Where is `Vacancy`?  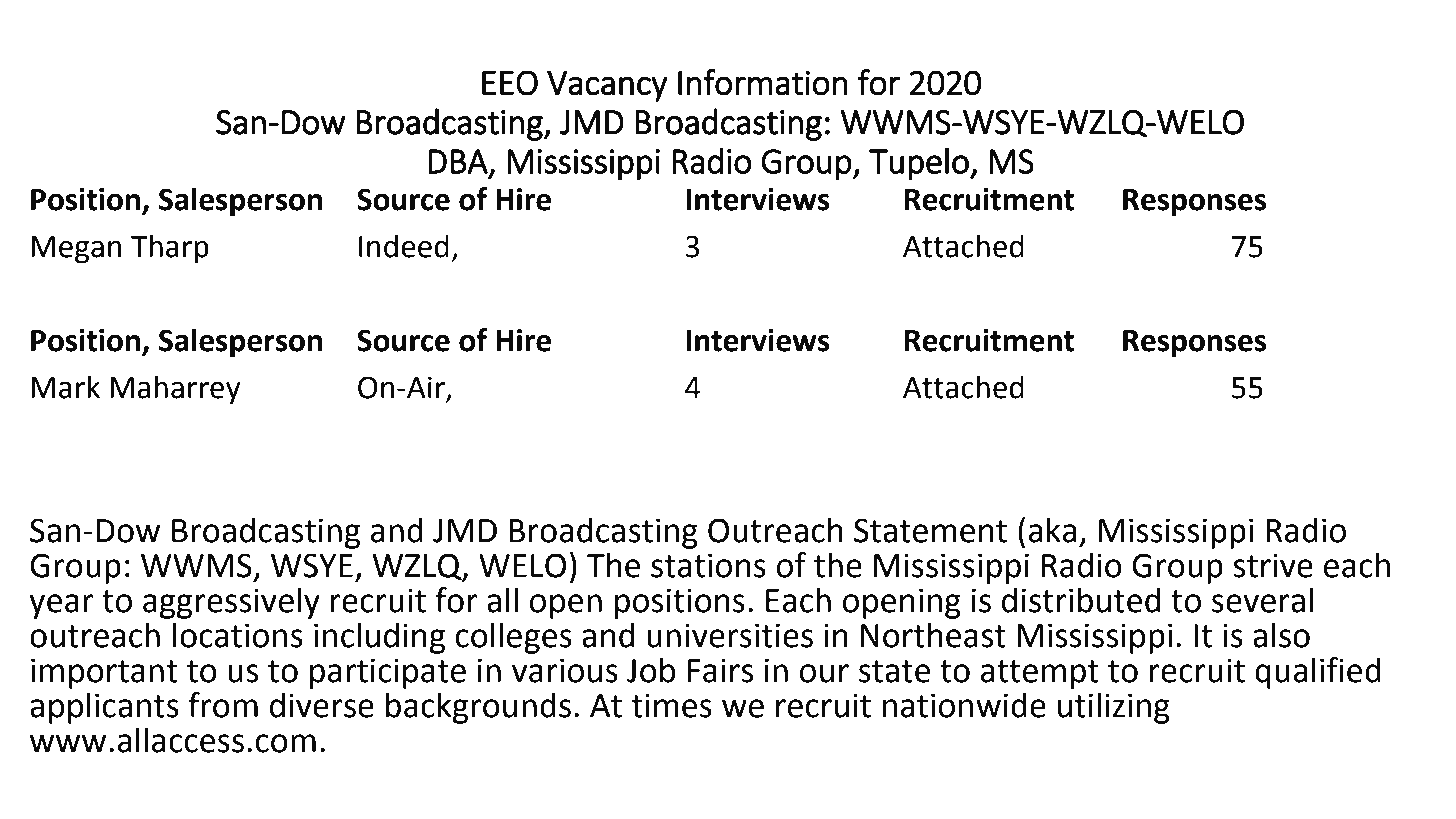 Vacancy is located at coordinates (607, 86).
